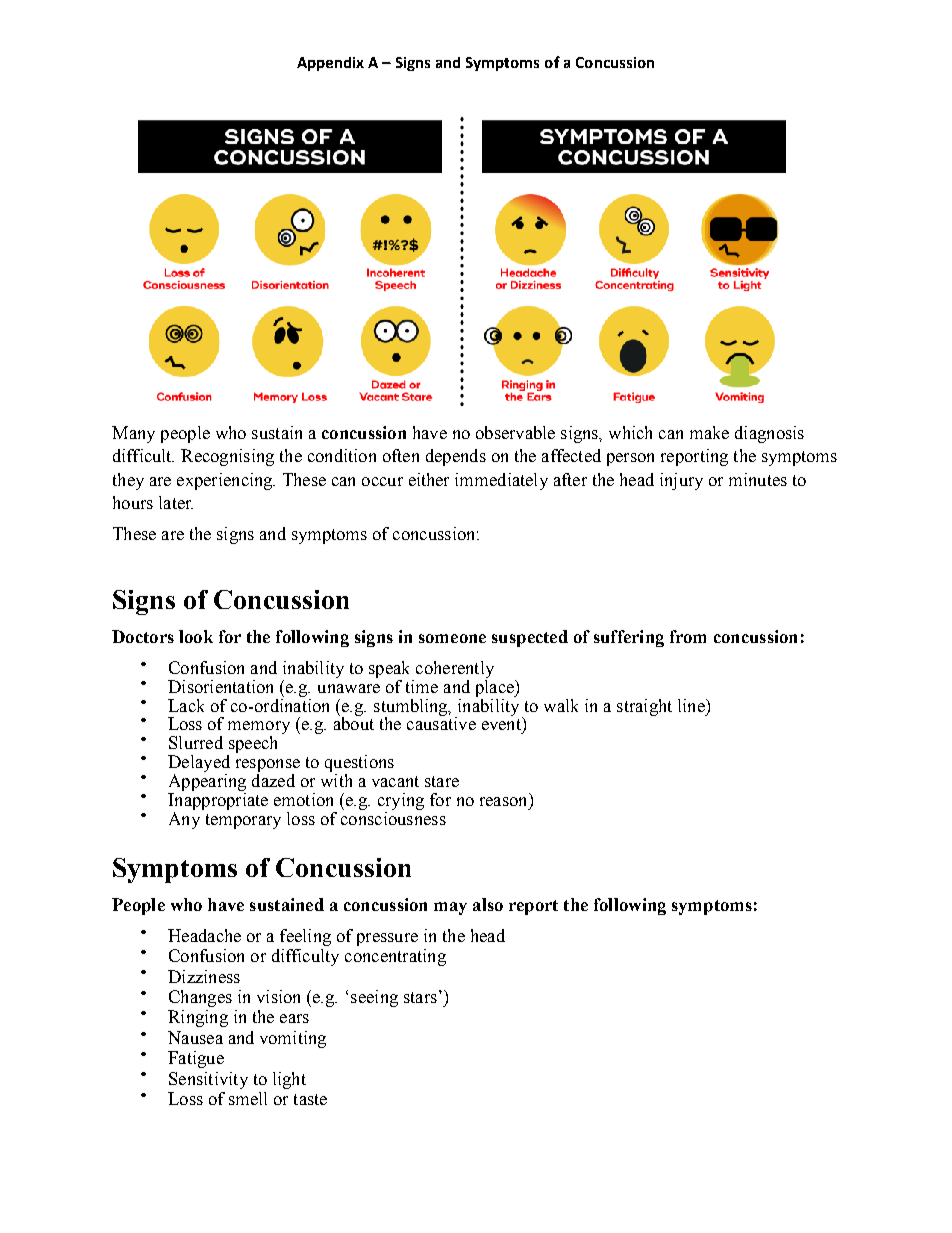 This document has width=952, height=1233. Describe the element at coordinates (681, 481) in the document. I see `injury` at that location.
